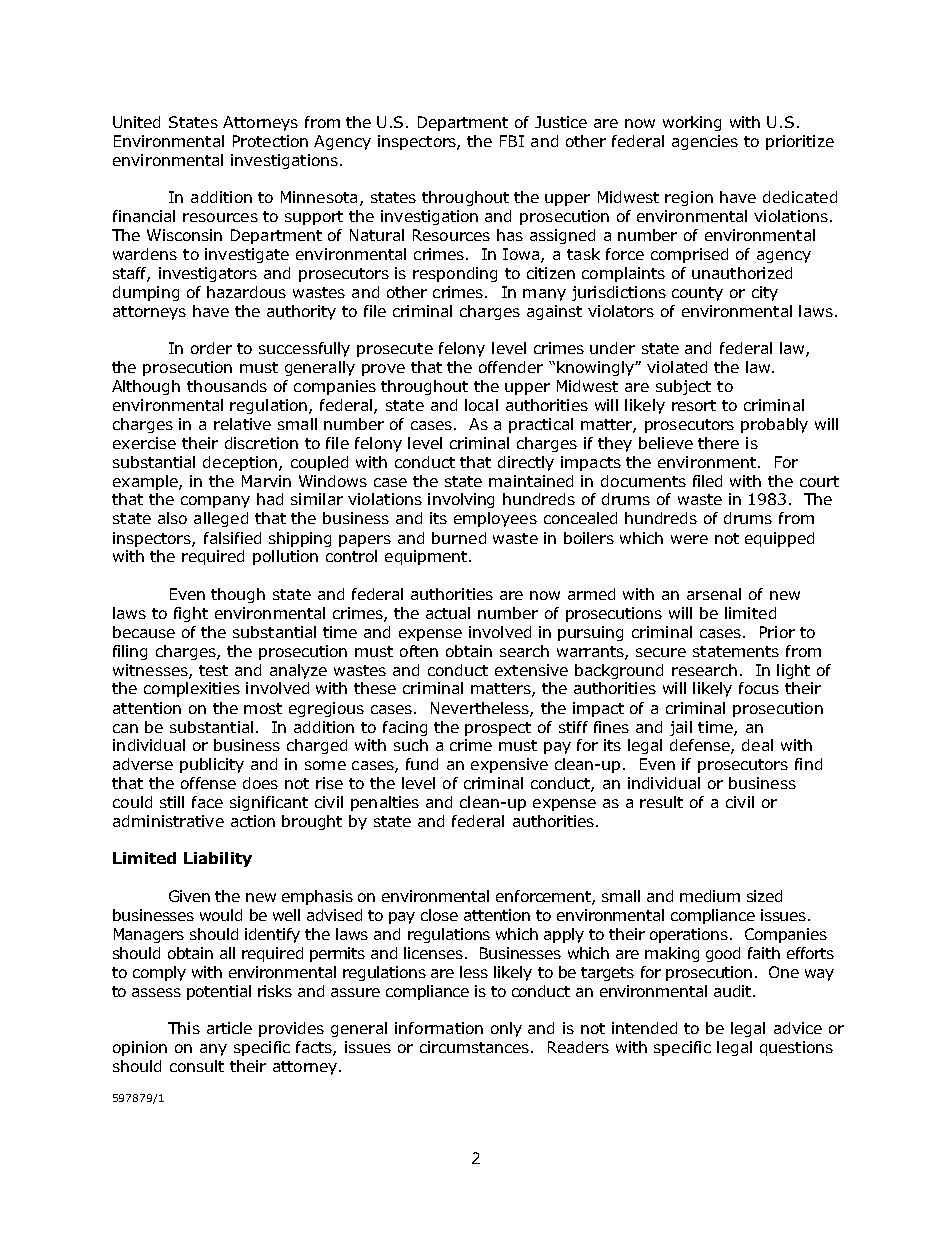 This document has width=952, height=1233. What do you see at coordinates (512, 141) in the document?
I see `FBI` at bounding box center [512, 141].
